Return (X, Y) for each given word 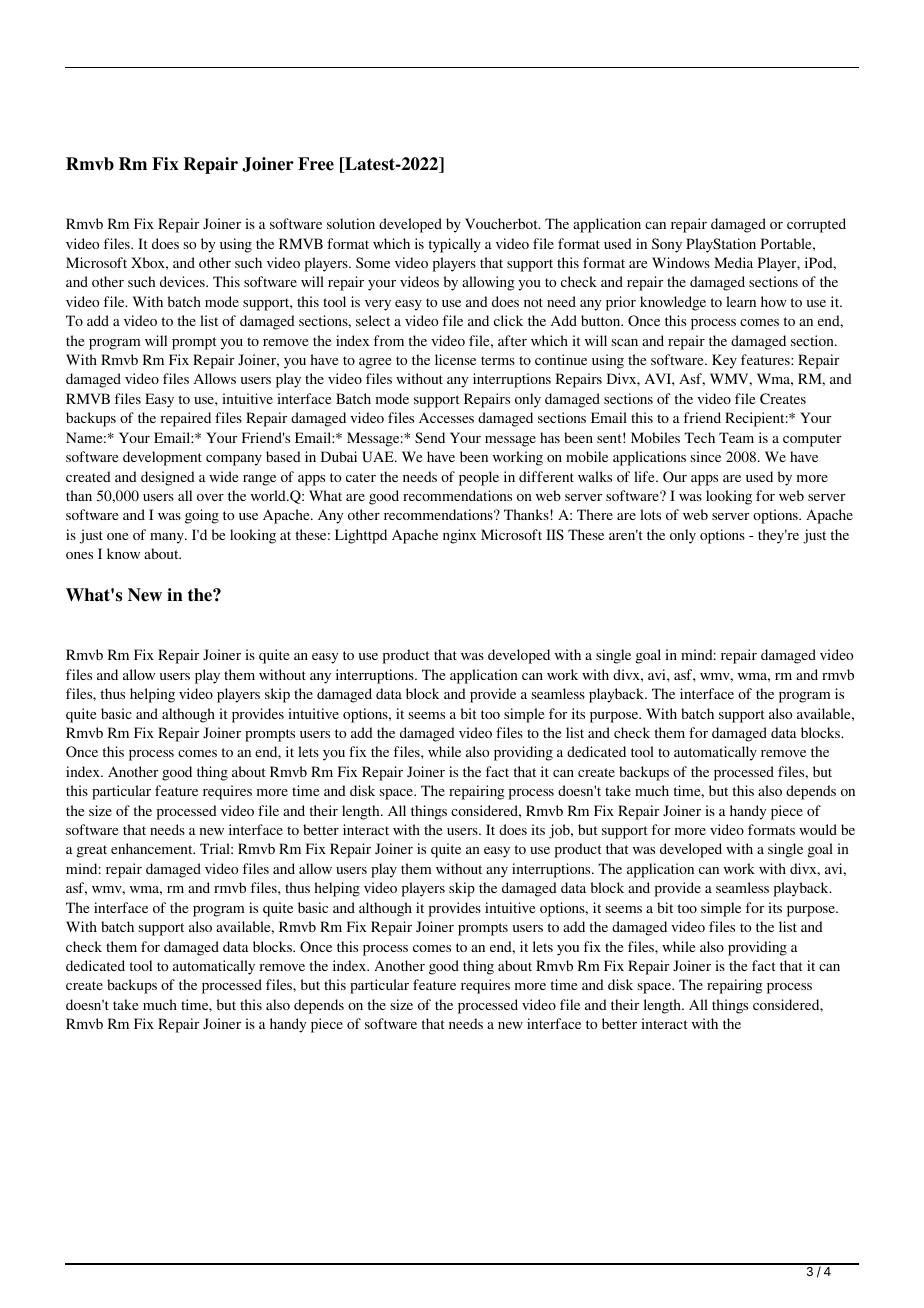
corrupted (816, 225)
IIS (555, 534)
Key (724, 361)
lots (650, 514)
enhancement (153, 848)
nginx (459, 536)
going (202, 516)
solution (351, 223)
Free (316, 164)
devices (183, 281)
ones (79, 555)
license (455, 359)
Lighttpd (361, 536)
